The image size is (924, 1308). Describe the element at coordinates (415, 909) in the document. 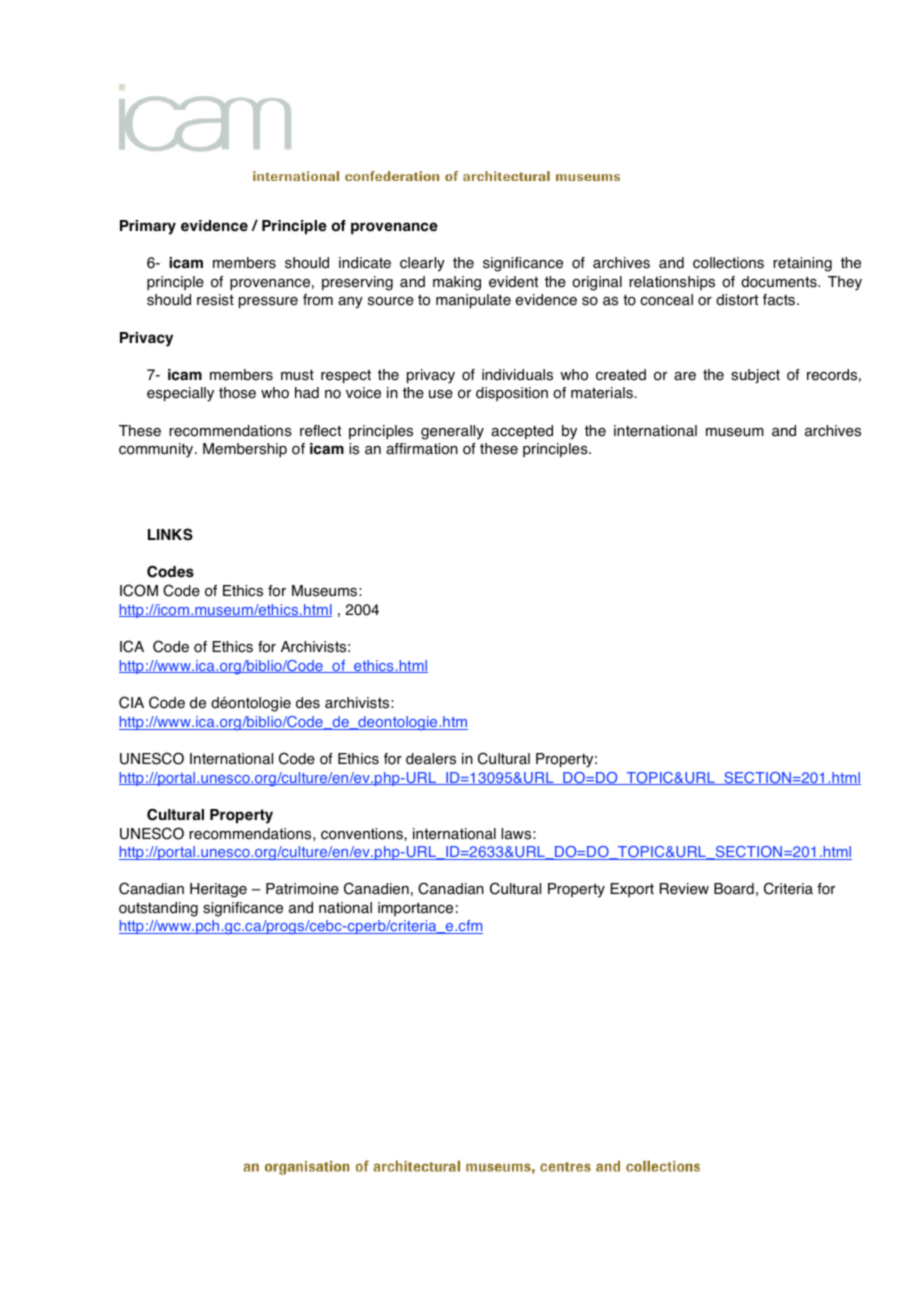

I see `importance` at that location.
